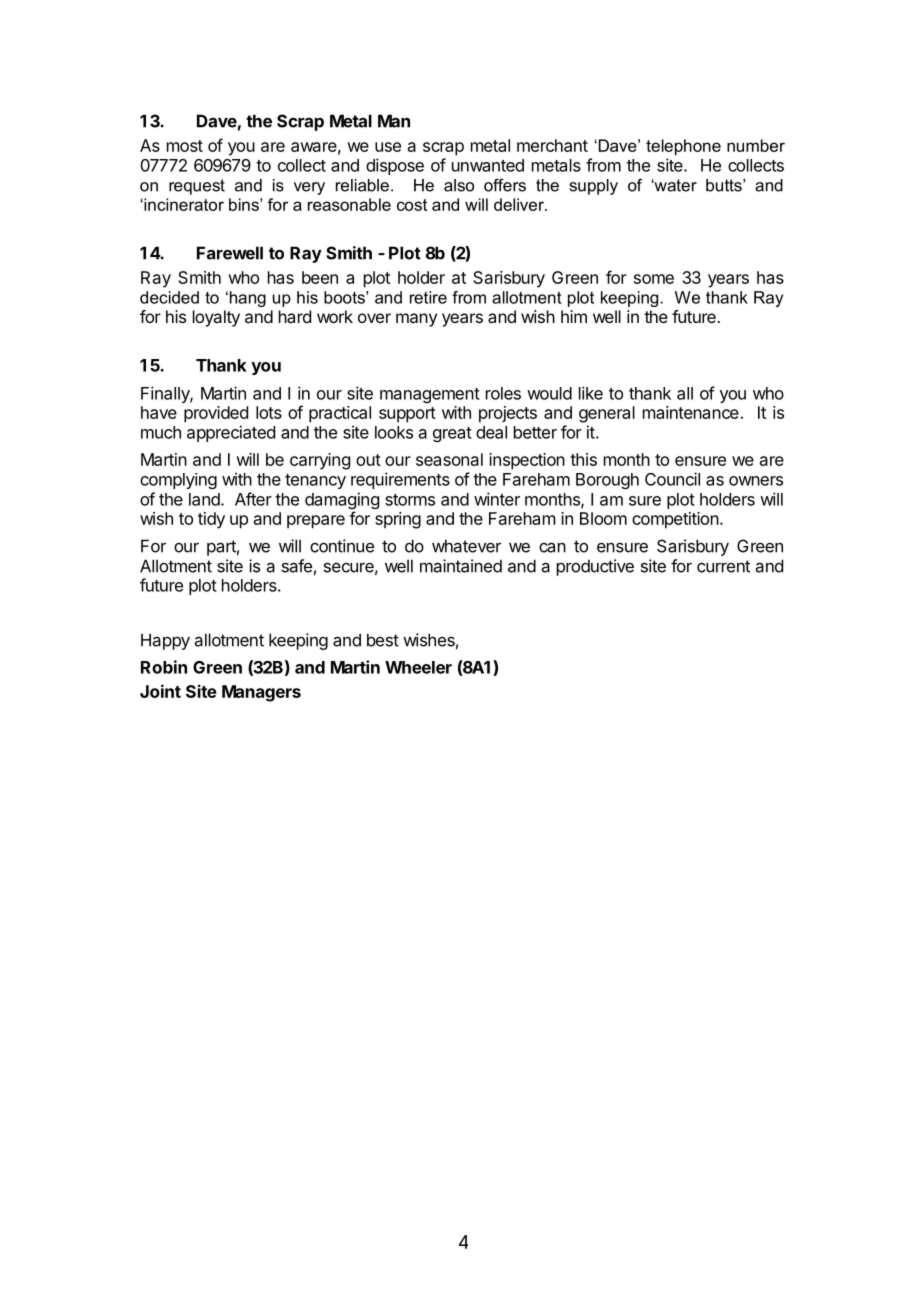 This document has height=1308, width=924. Describe the element at coordinates (691, 412) in the document. I see `maintenance` at that location.
